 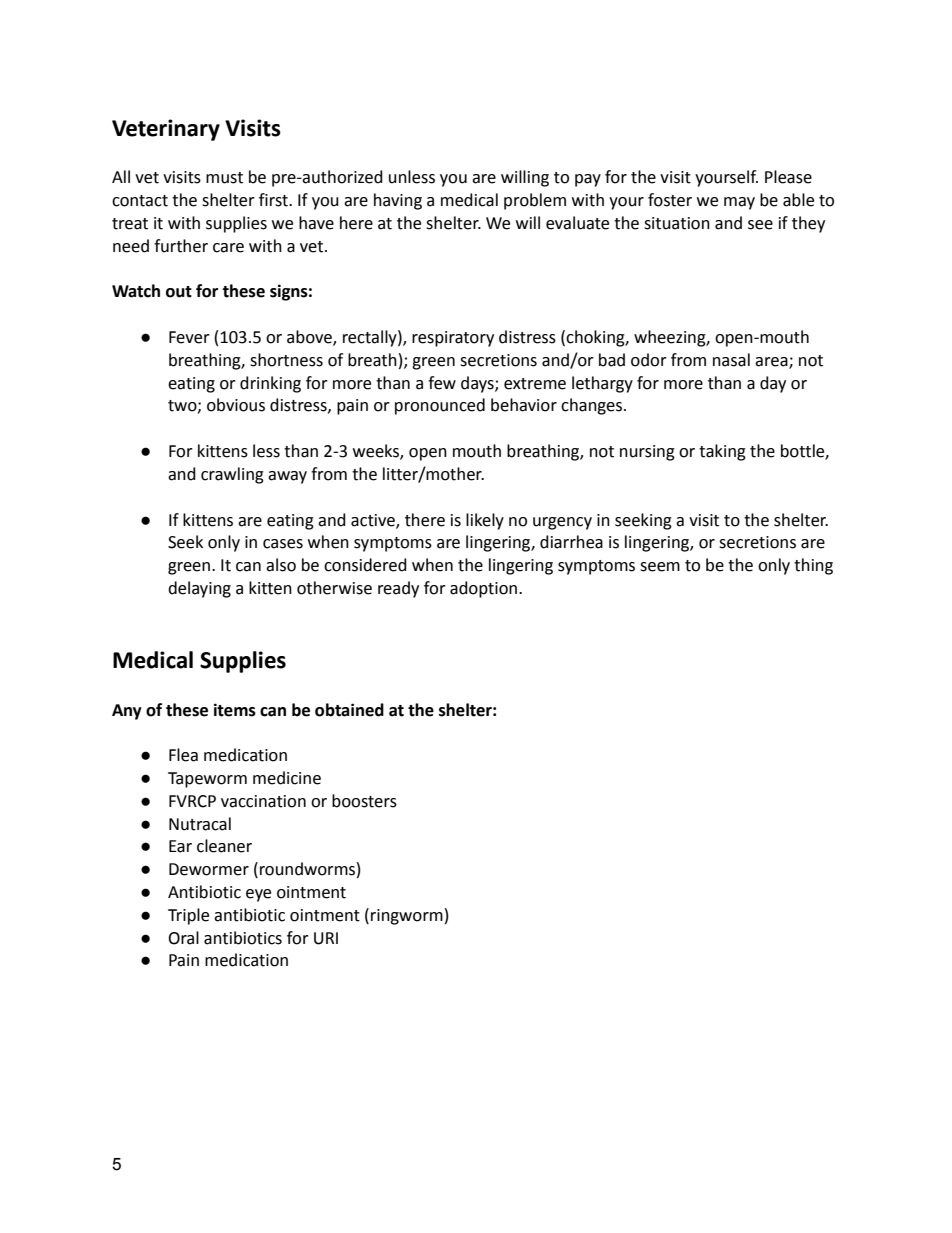 I want to click on cases, so click(x=283, y=544).
